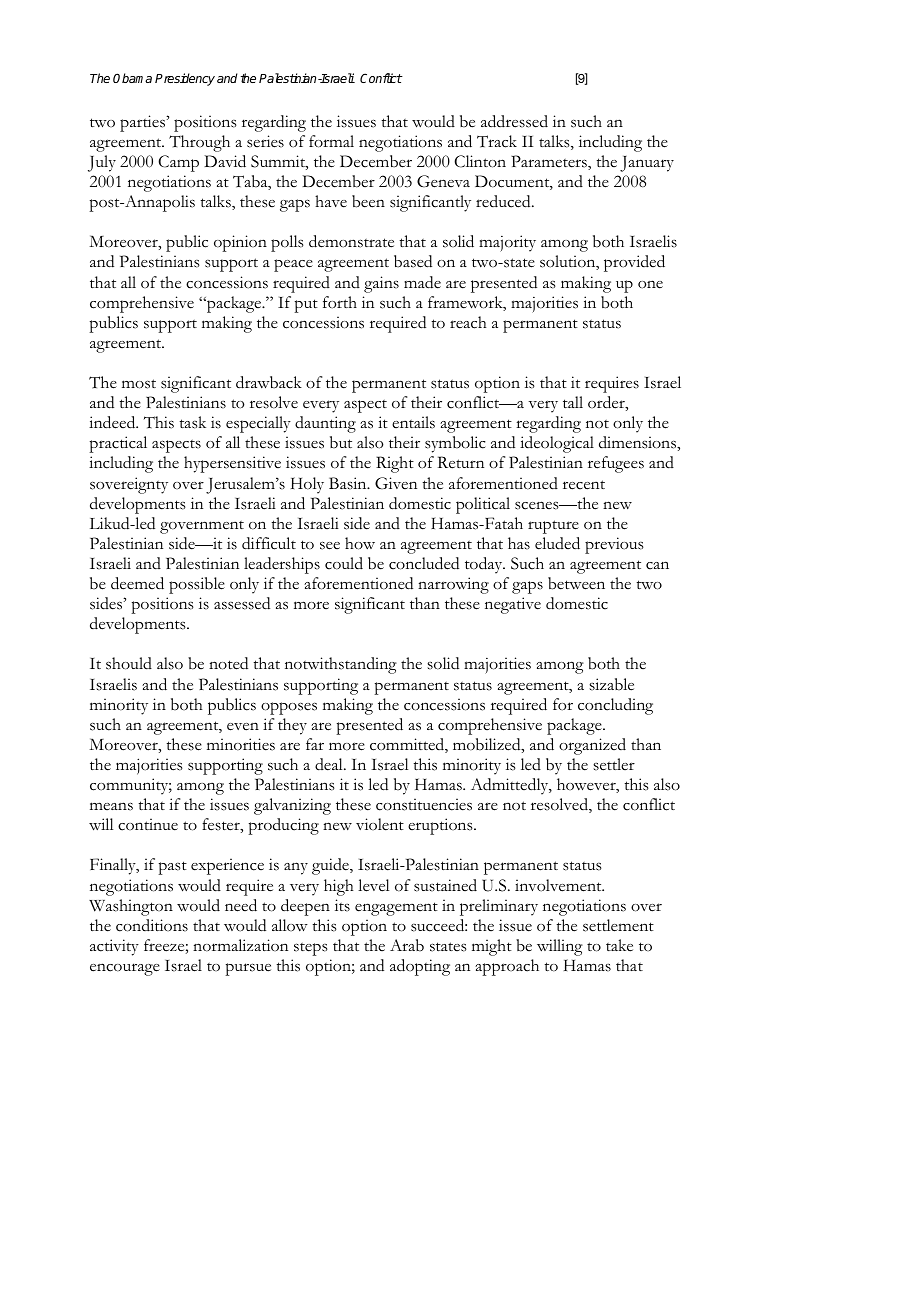 This page has height=1308, width=924. What do you see at coordinates (407, 945) in the page?
I see `Arab` at bounding box center [407, 945].
